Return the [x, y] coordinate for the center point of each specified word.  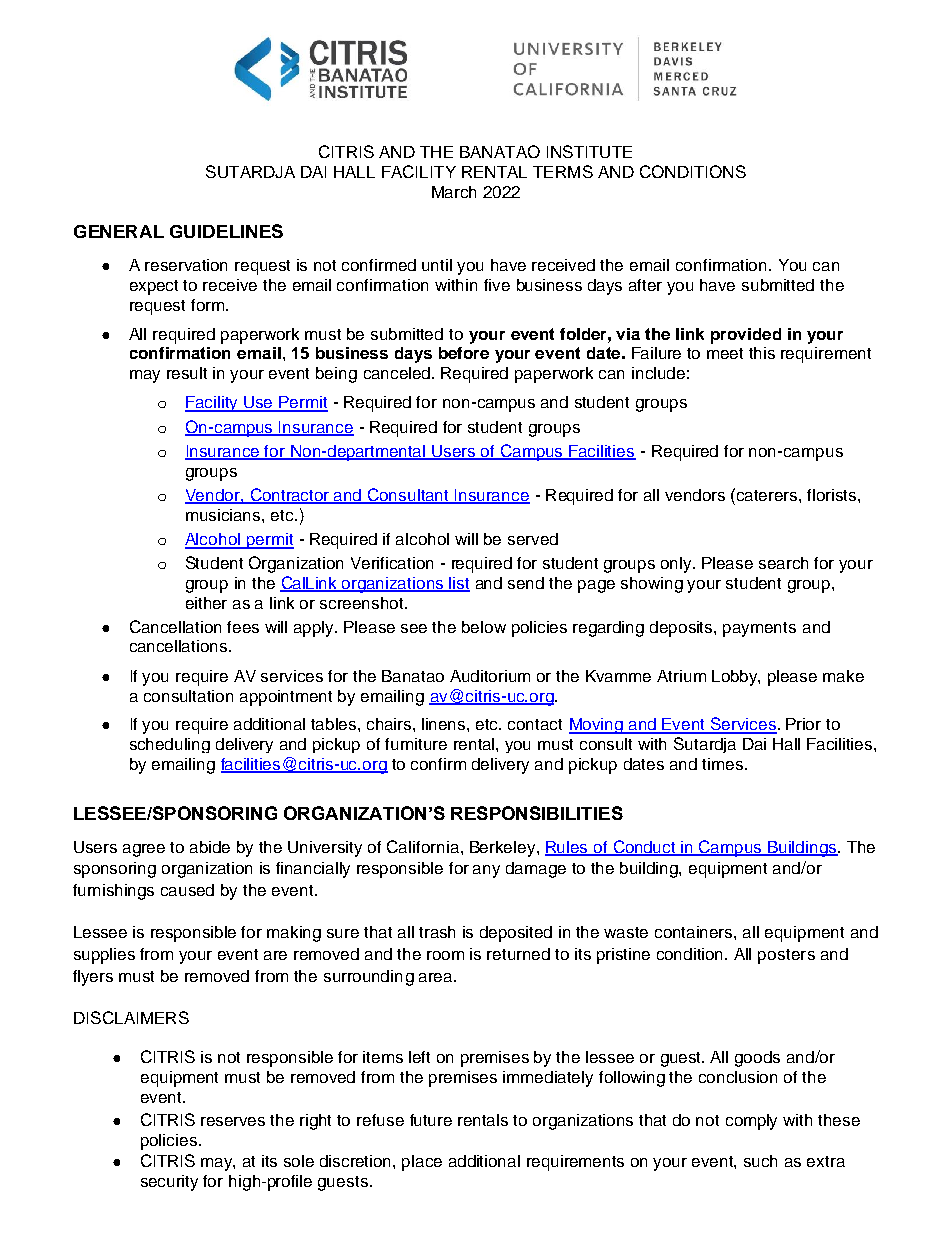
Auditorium [490, 676]
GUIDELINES [226, 231]
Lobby [736, 678]
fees [243, 627]
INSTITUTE [589, 151]
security [169, 1183]
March [454, 192]
